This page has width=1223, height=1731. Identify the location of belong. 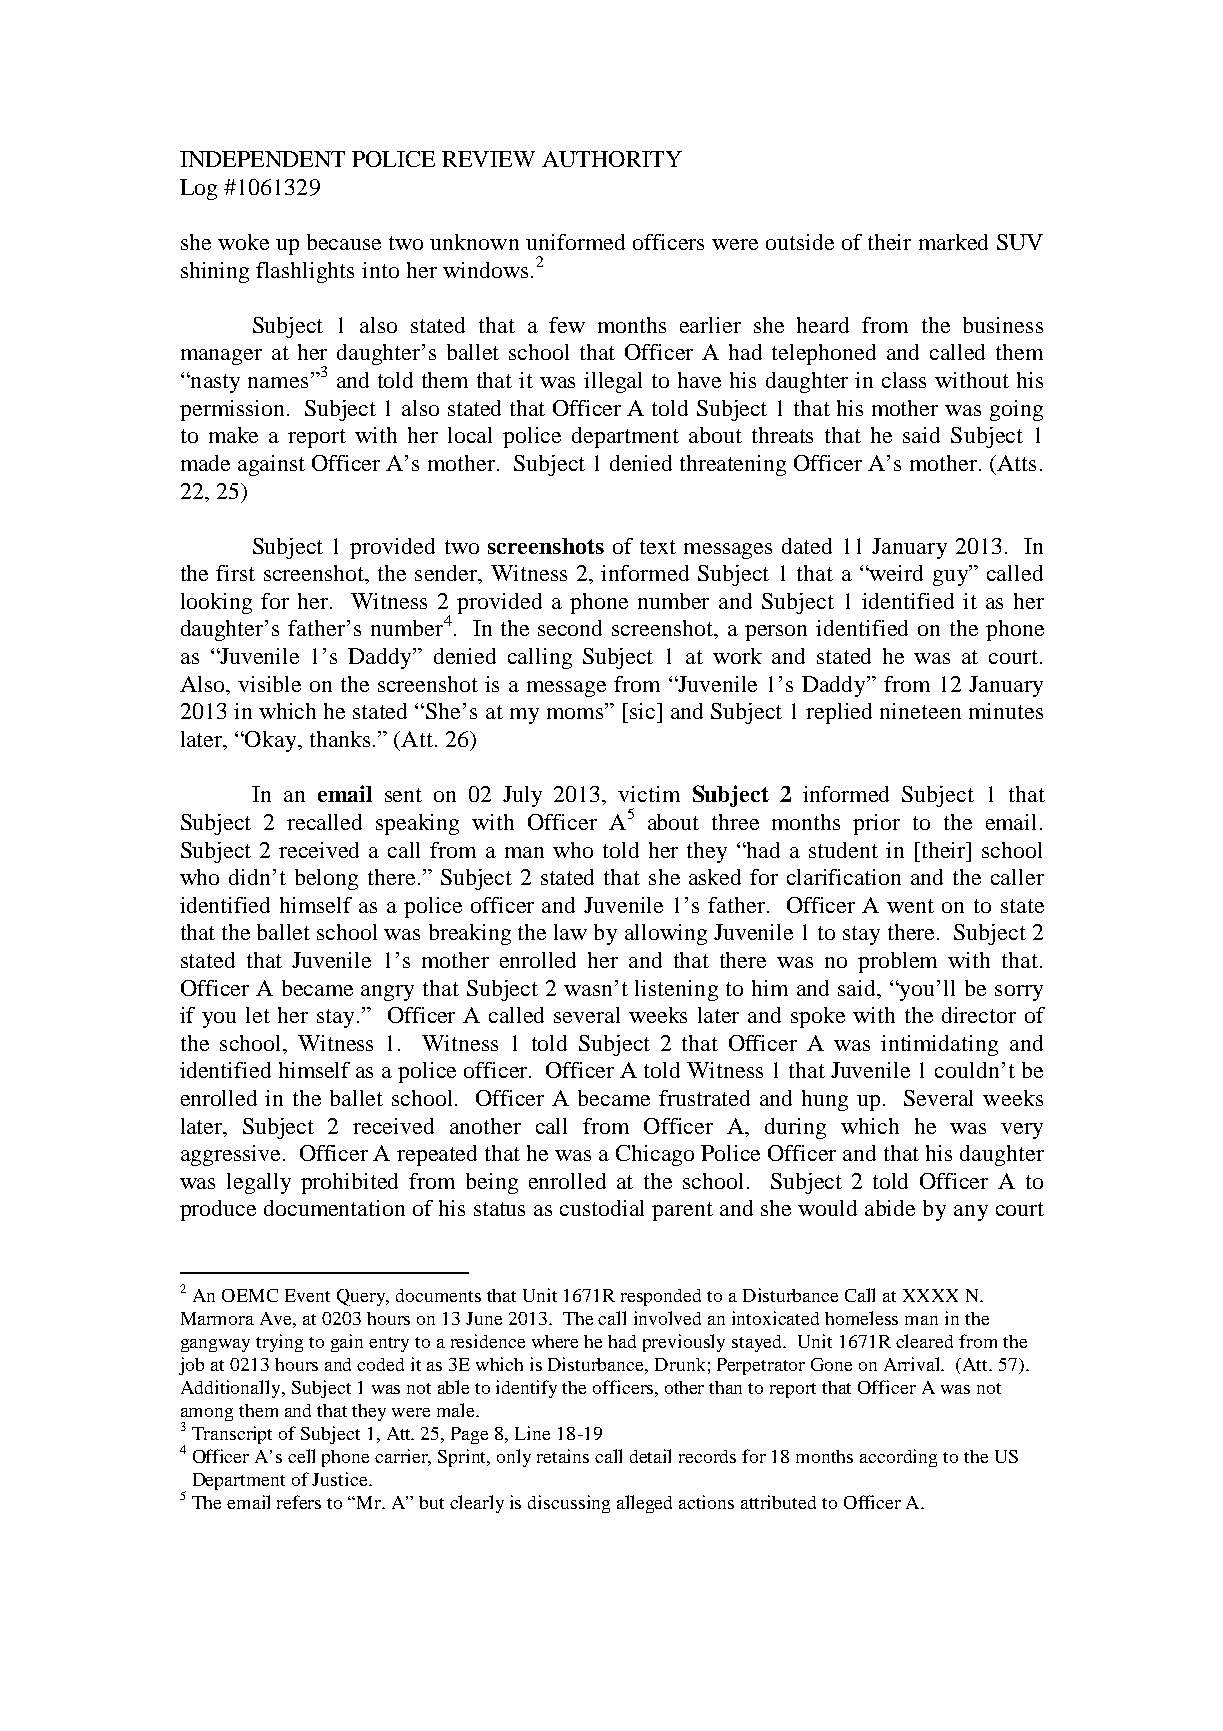
(326, 879).
